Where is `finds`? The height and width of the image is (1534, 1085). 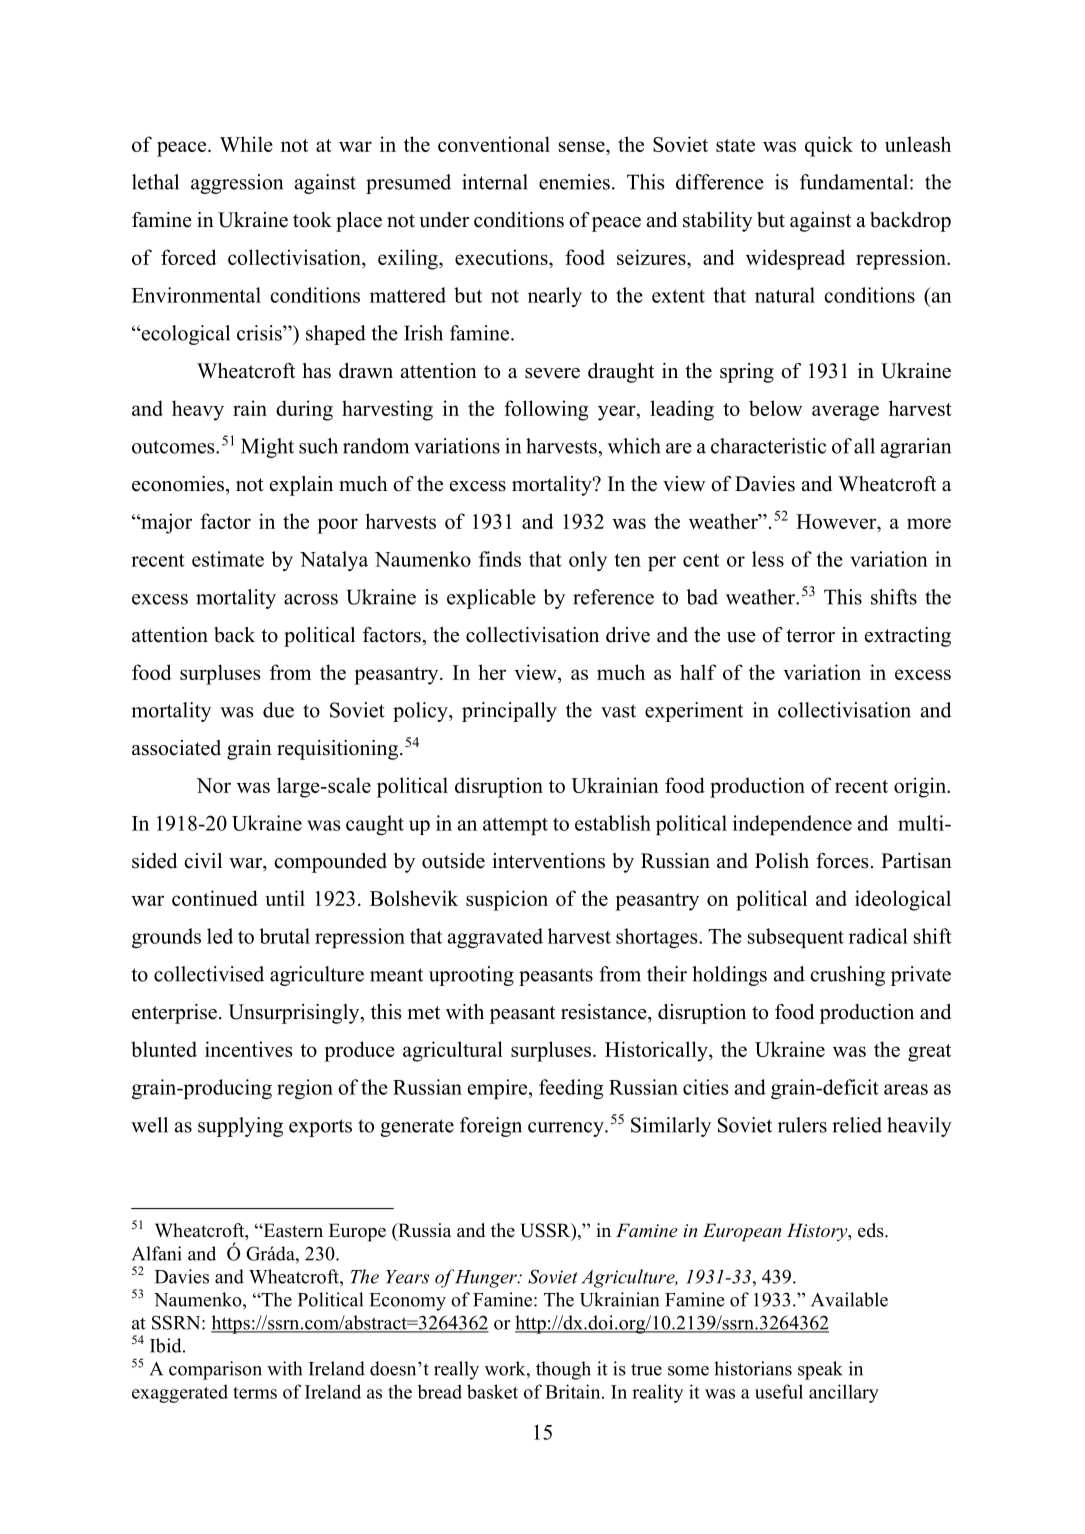 finds is located at coordinates (500, 559).
